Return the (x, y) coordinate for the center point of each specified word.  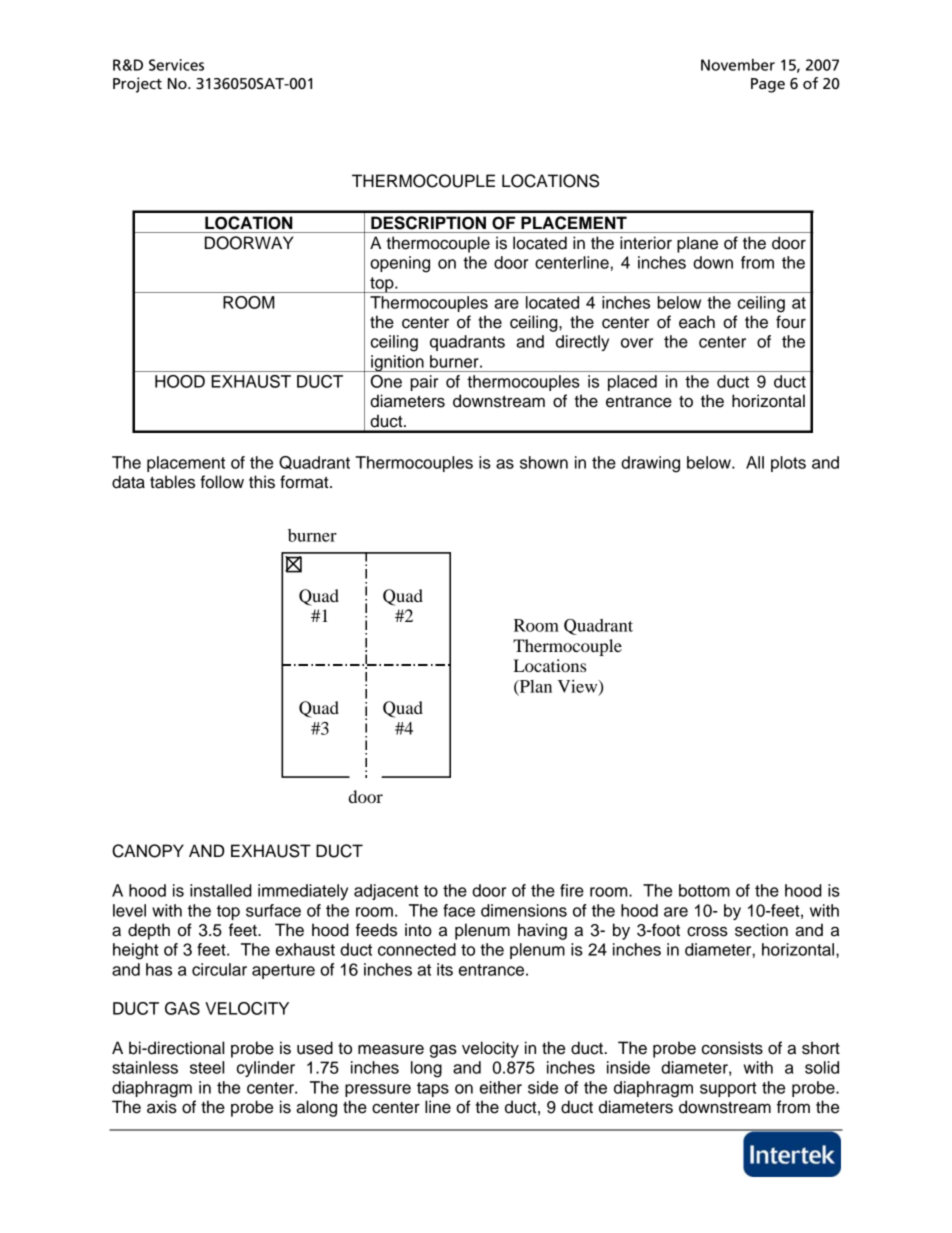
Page (768, 85)
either (501, 1087)
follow (222, 482)
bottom (704, 890)
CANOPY (148, 851)
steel (207, 1067)
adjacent (386, 892)
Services (176, 65)
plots (788, 464)
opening (400, 264)
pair (424, 383)
